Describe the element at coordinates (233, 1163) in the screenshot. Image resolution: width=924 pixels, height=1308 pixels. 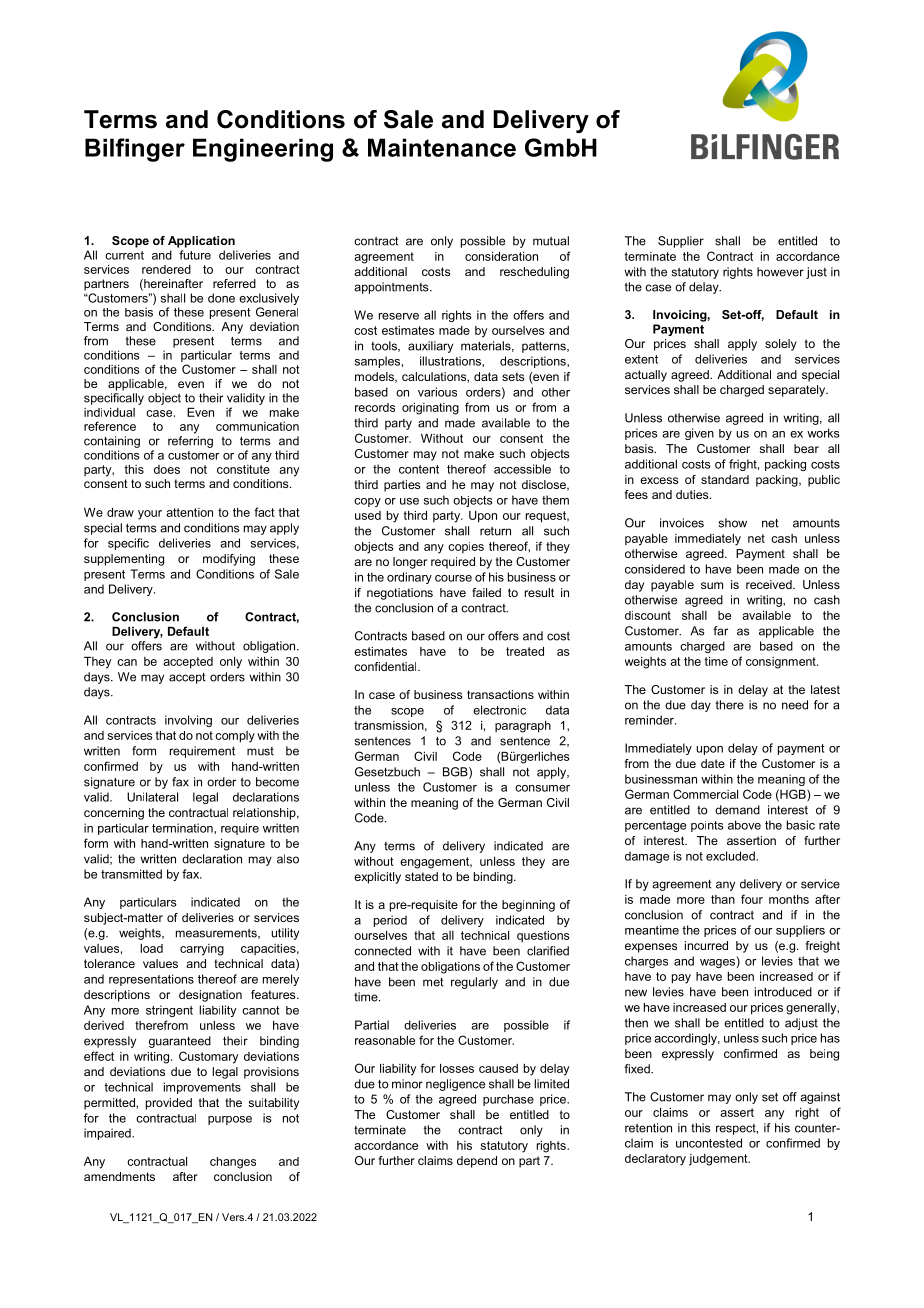
I see `changes` at that location.
